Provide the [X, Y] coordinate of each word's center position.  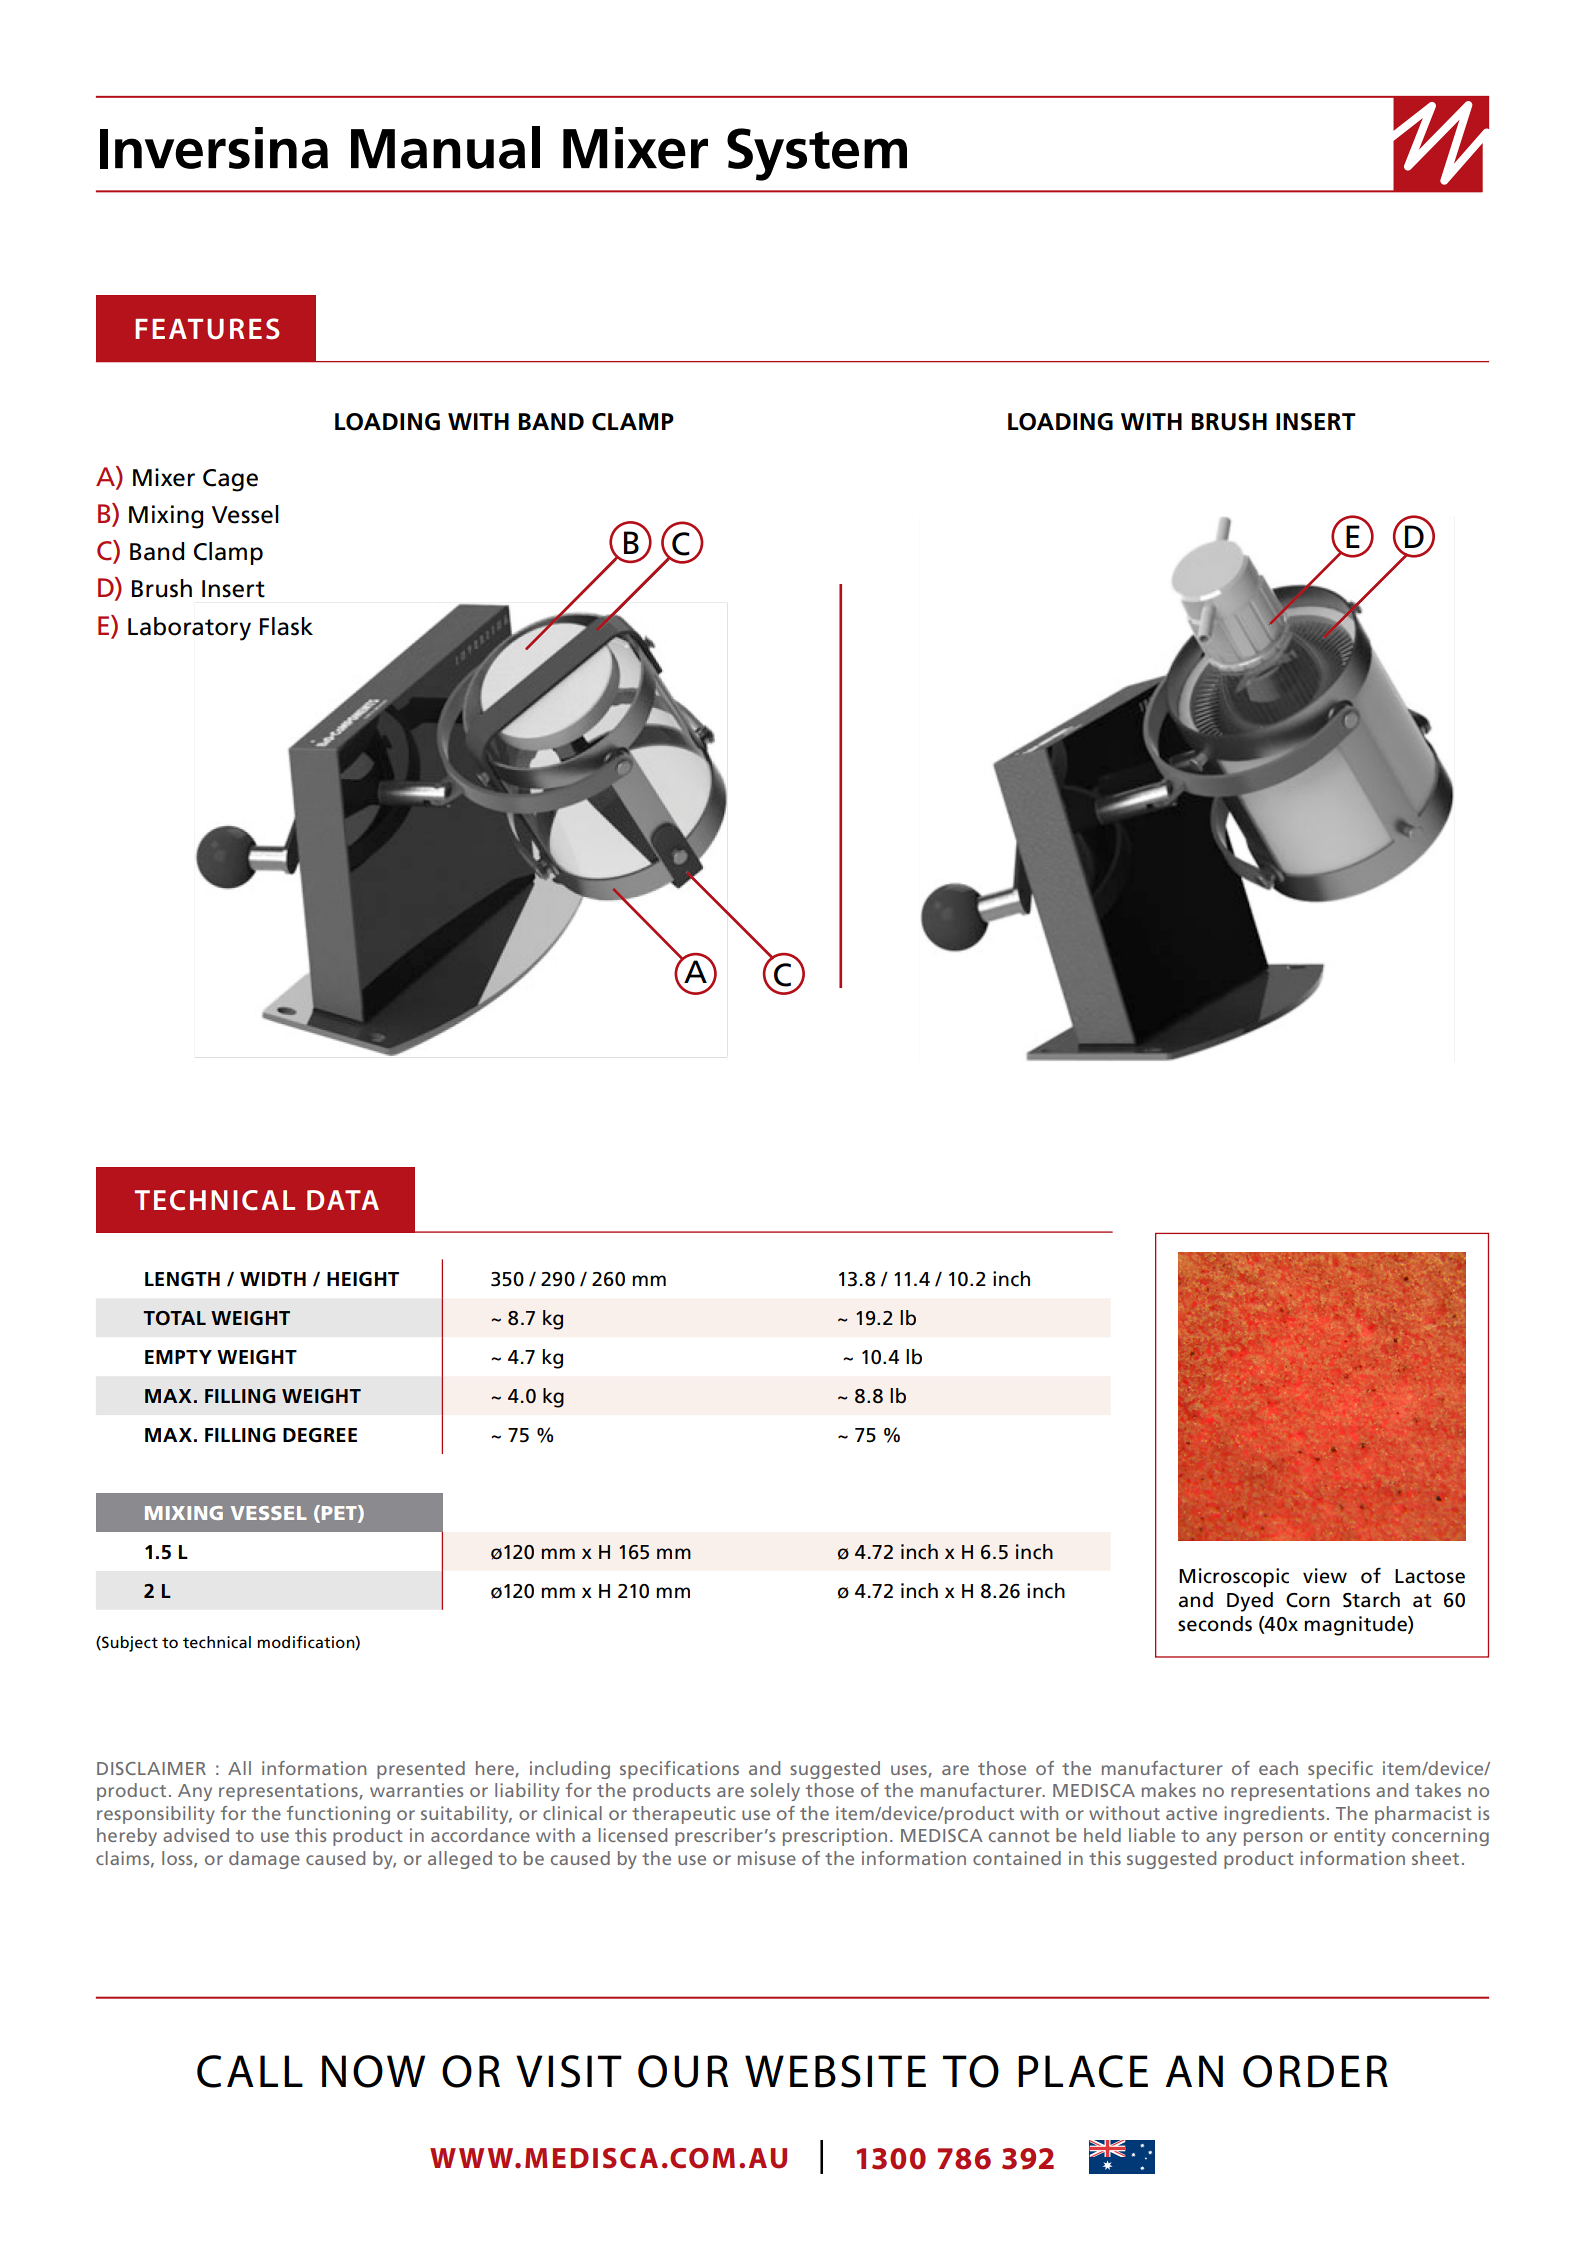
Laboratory [189, 629]
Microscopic [1234, 1578]
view [1325, 1576]
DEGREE [320, 1435]
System [817, 154]
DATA [343, 1200]
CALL [250, 2071]
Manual [445, 147]
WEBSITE [835, 2071]
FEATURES [207, 329]
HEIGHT [363, 1279]
